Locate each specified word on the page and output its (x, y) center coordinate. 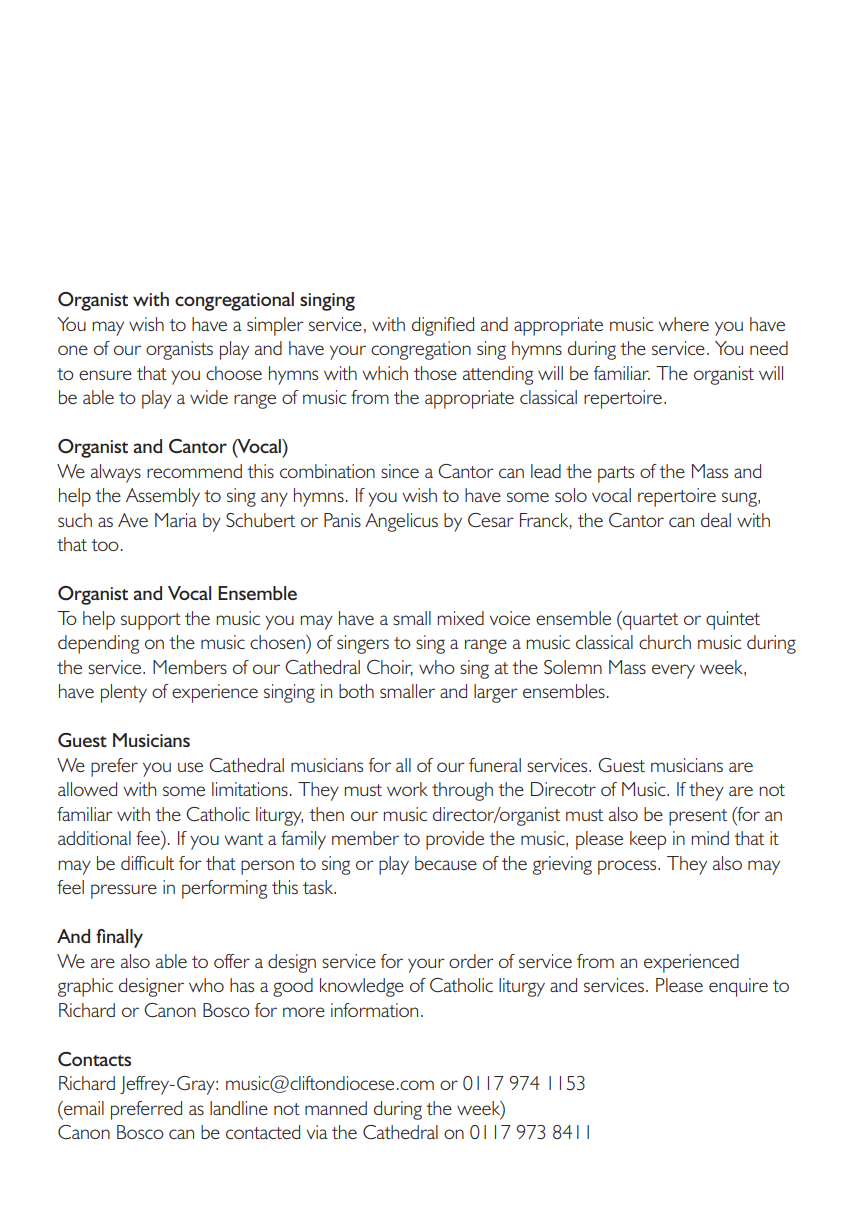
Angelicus (401, 522)
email (83, 1108)
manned (336, 1108)
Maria (176, 520)
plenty (124, 693)
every (673, 671)
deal (716, 520)
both (356, 691)
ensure (105, 375)
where (683, 324)
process (628, 867)
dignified (443, 326)
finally (119, 938)
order (471, 961)
